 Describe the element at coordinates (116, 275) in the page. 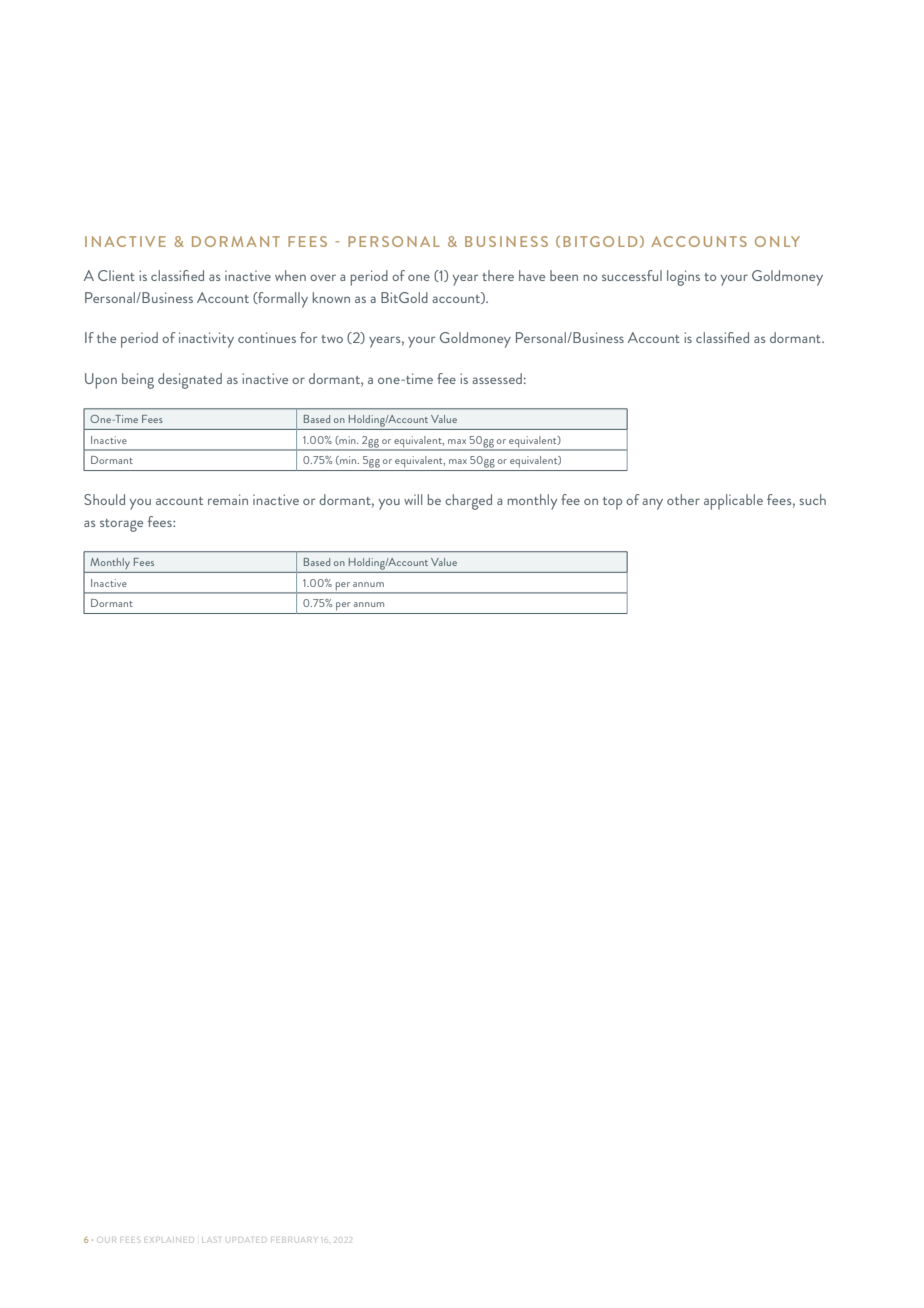

I see `Client` at that location.
